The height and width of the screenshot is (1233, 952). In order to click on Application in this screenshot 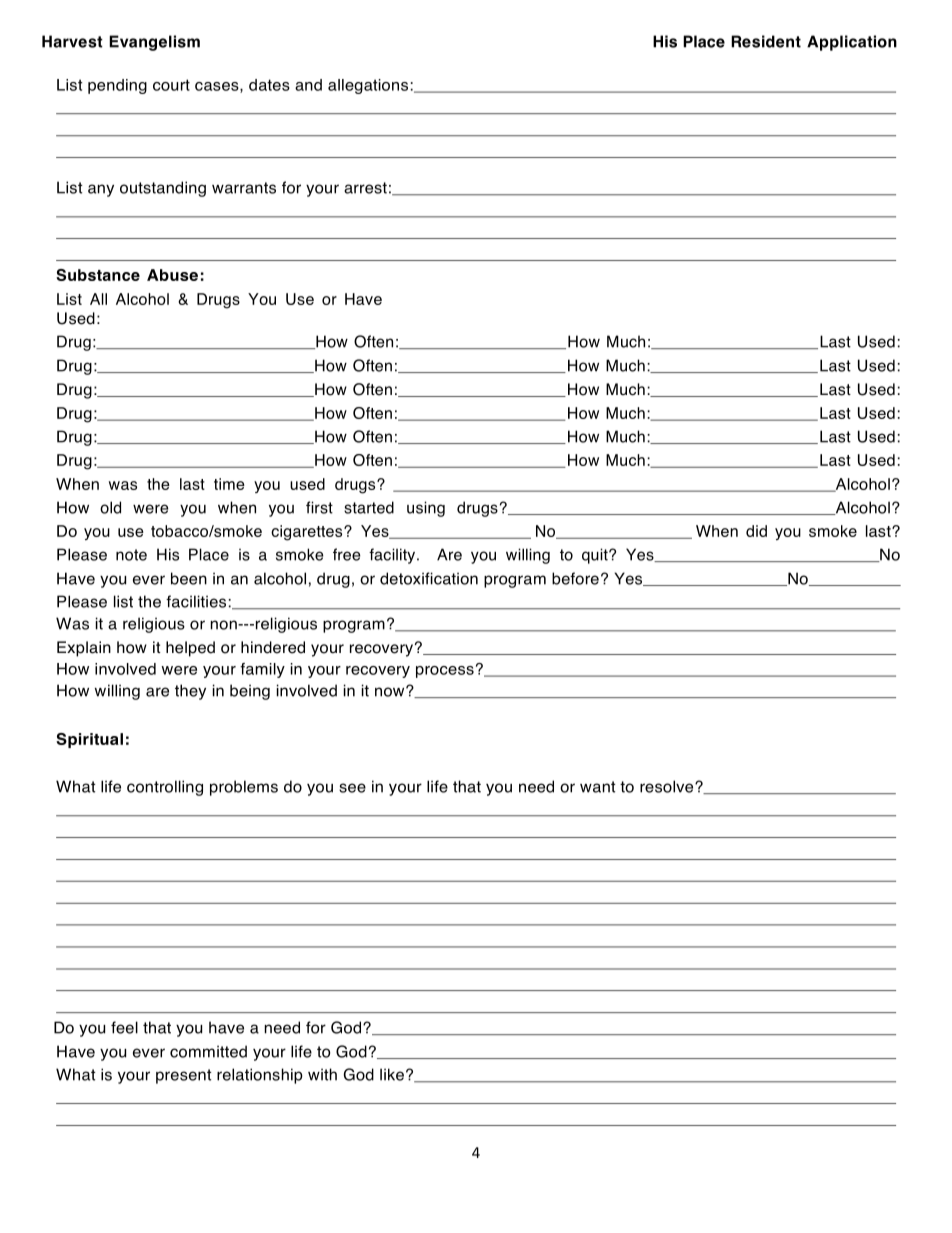, I will do `click(852, 43)`.
